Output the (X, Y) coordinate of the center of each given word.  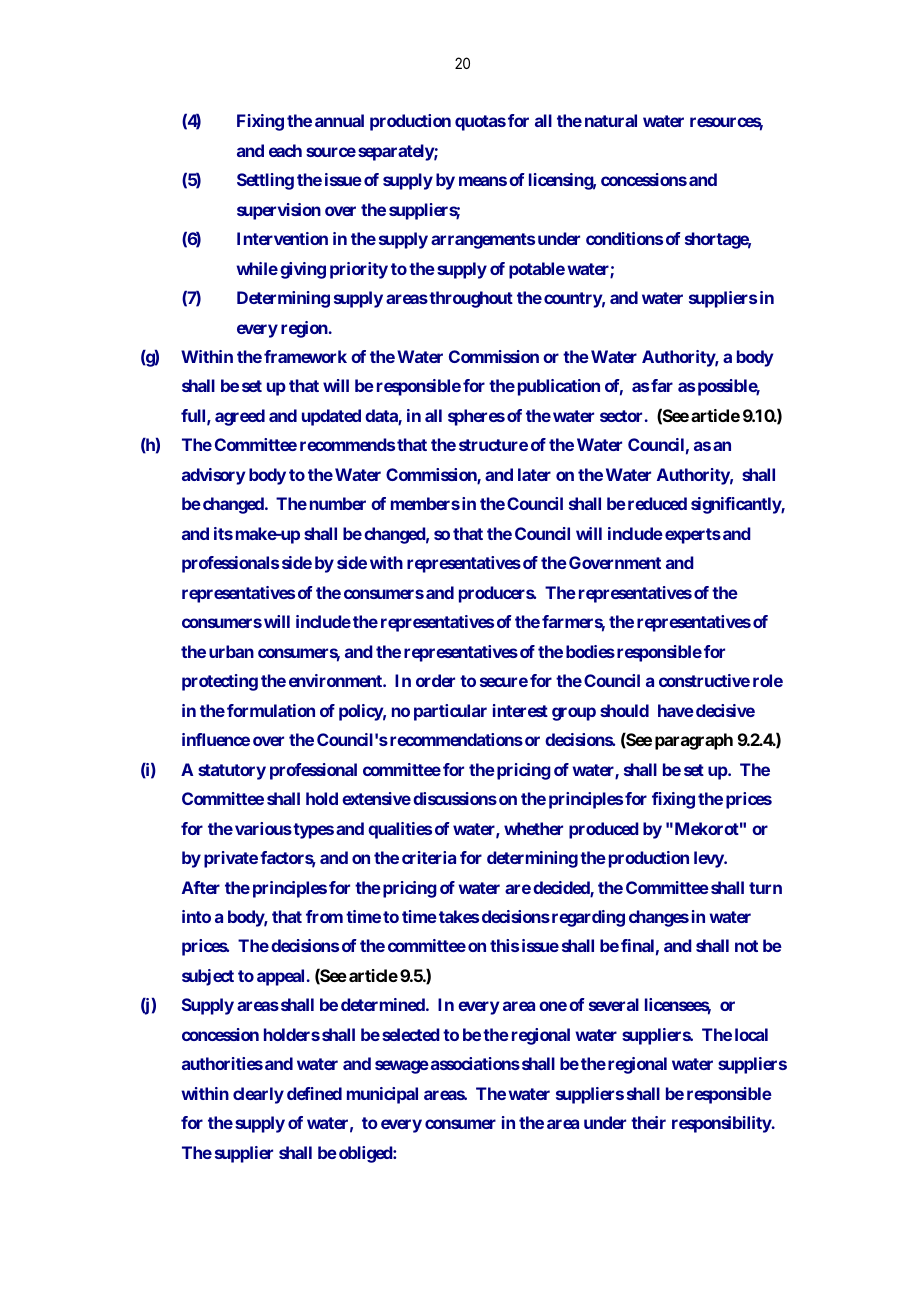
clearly (258, 1095)
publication (559, 387)
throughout (470, 299)
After (201, 887)
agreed (240, 417)
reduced (656, 503)
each (285, 150)
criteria (429, 857)
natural (611, 120)
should (624, 710)
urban (231, 651)
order (435, 680)
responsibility (722, 1124)
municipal (382, 1095)
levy (709, 859)
